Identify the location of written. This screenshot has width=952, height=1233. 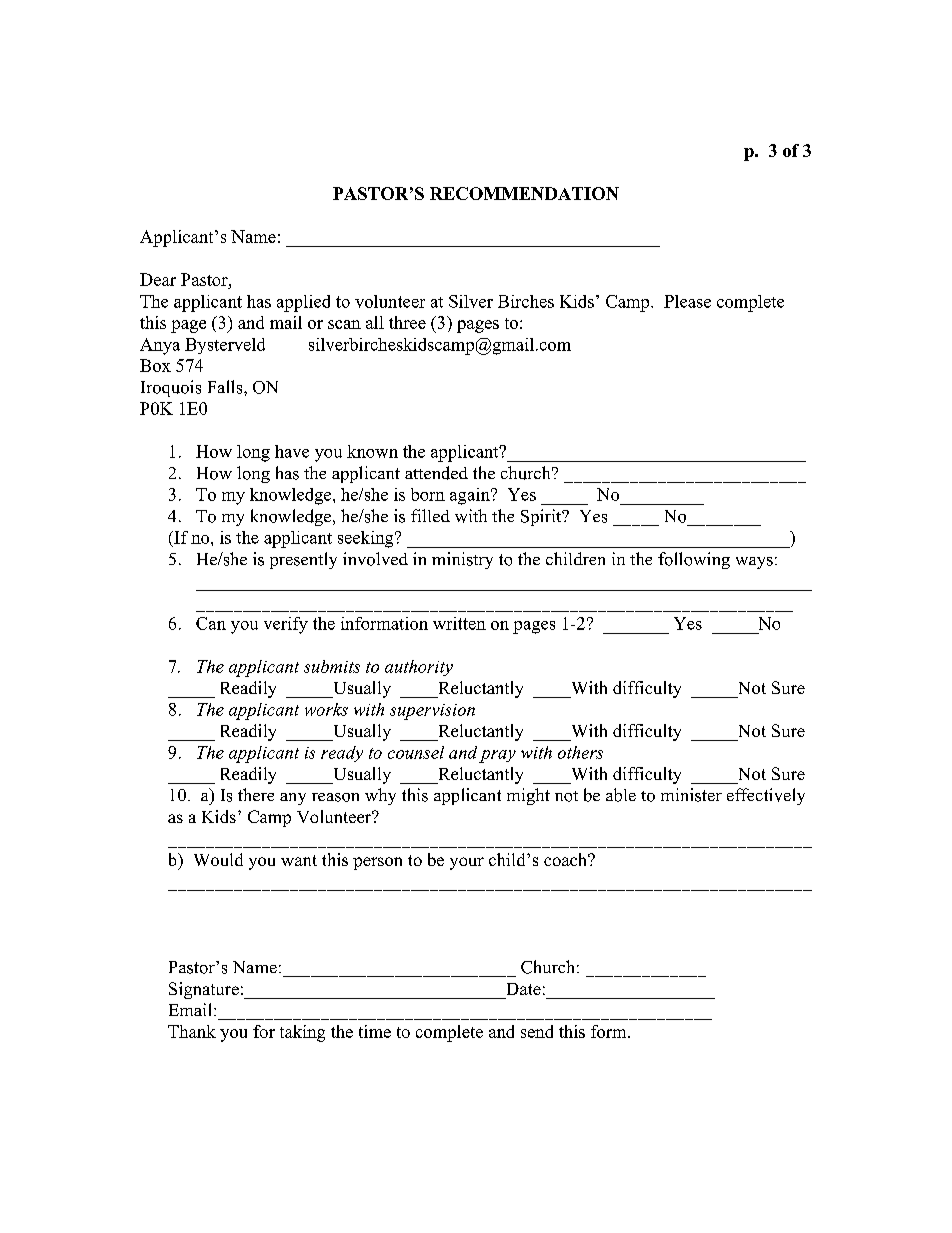
(459, 623).
